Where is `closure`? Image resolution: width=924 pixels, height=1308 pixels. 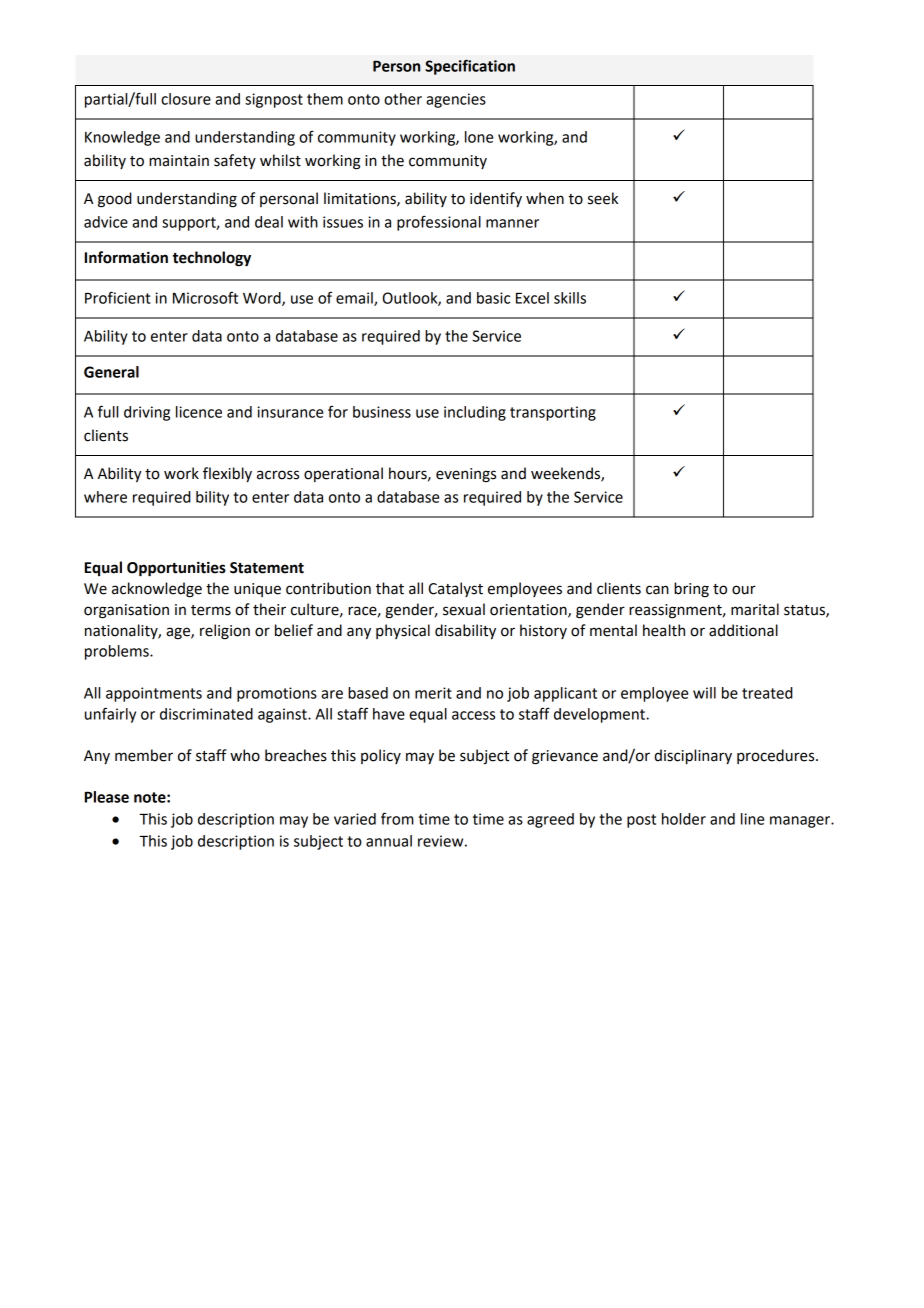 closure is located at coordinates (186, 99).
